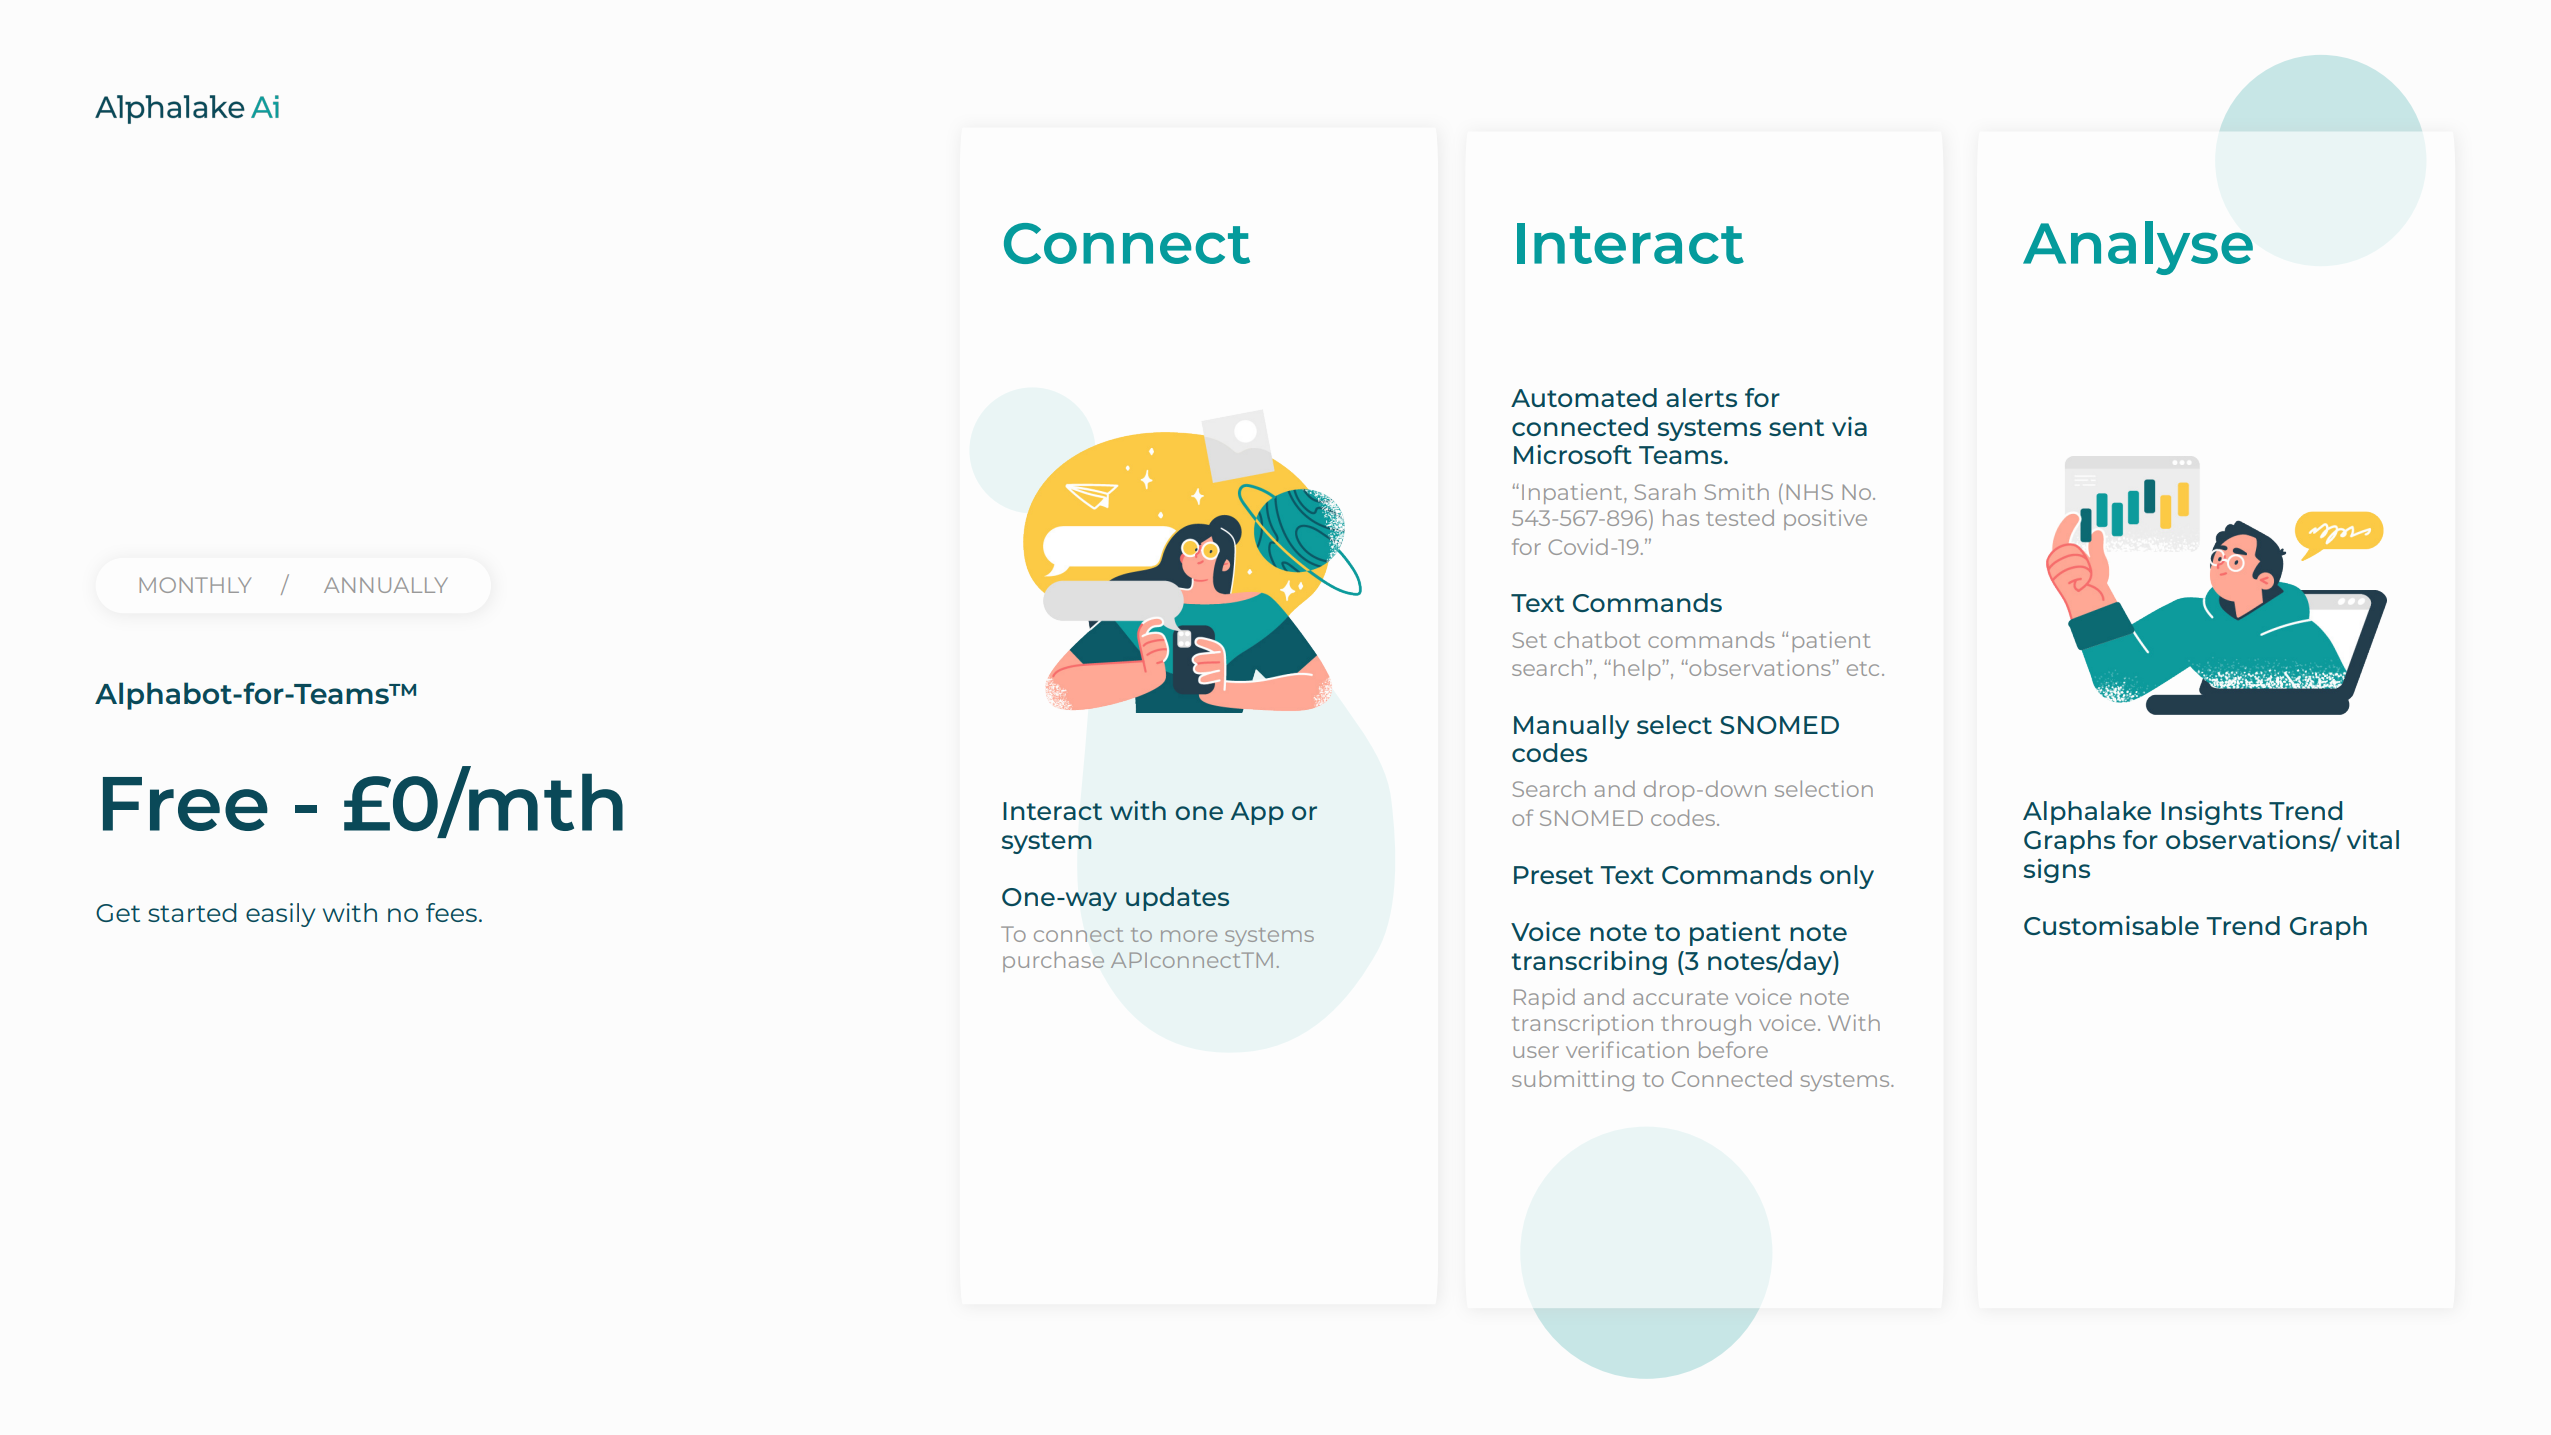 Image resolution: width=2551 pixels, height=1435 pixels. What do you see at coordinates (280, 915) in the screenshot?
I see `easily` at bounding box center [280, 915].
